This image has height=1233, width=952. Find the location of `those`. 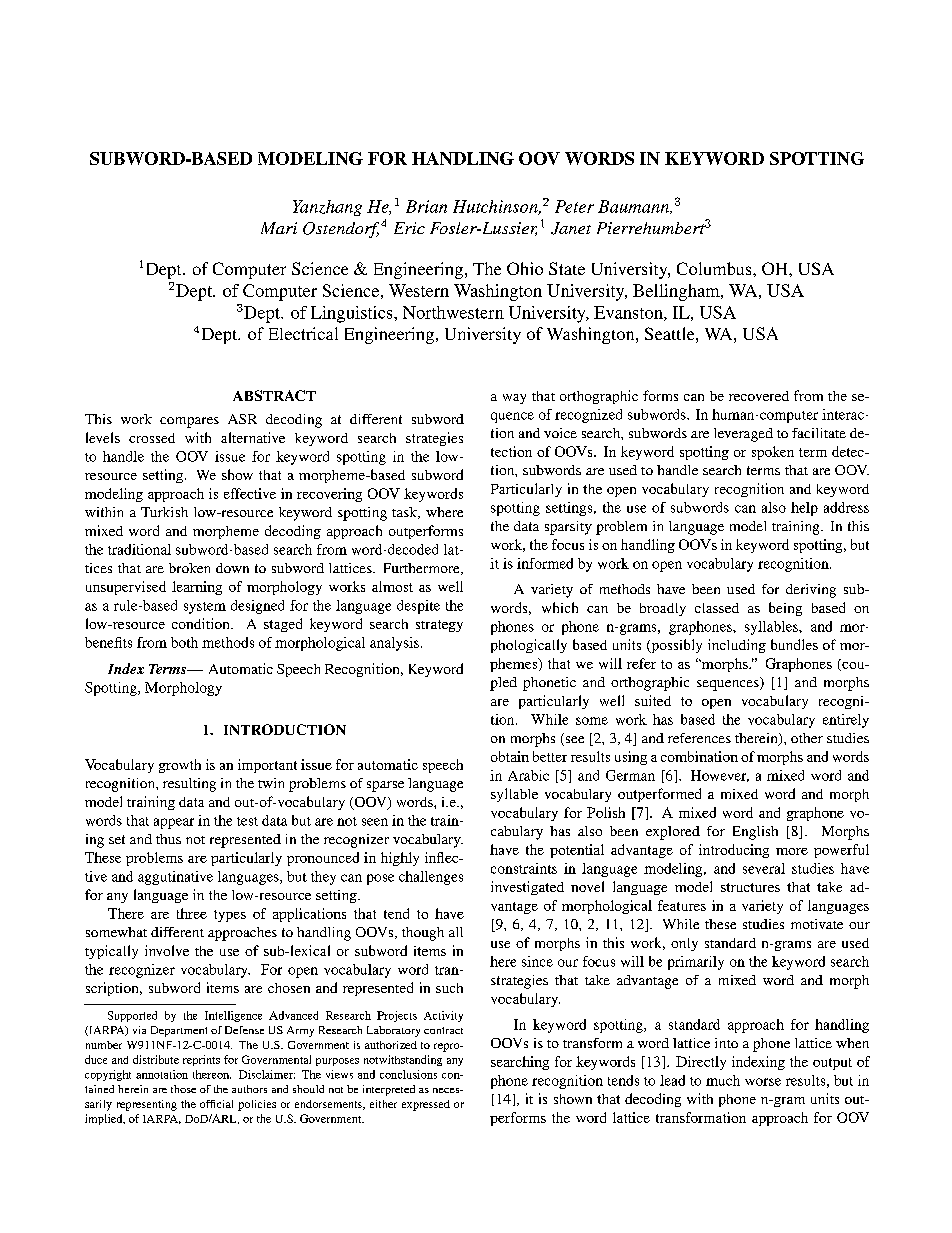

those is located at coordinates (183, 1089).
